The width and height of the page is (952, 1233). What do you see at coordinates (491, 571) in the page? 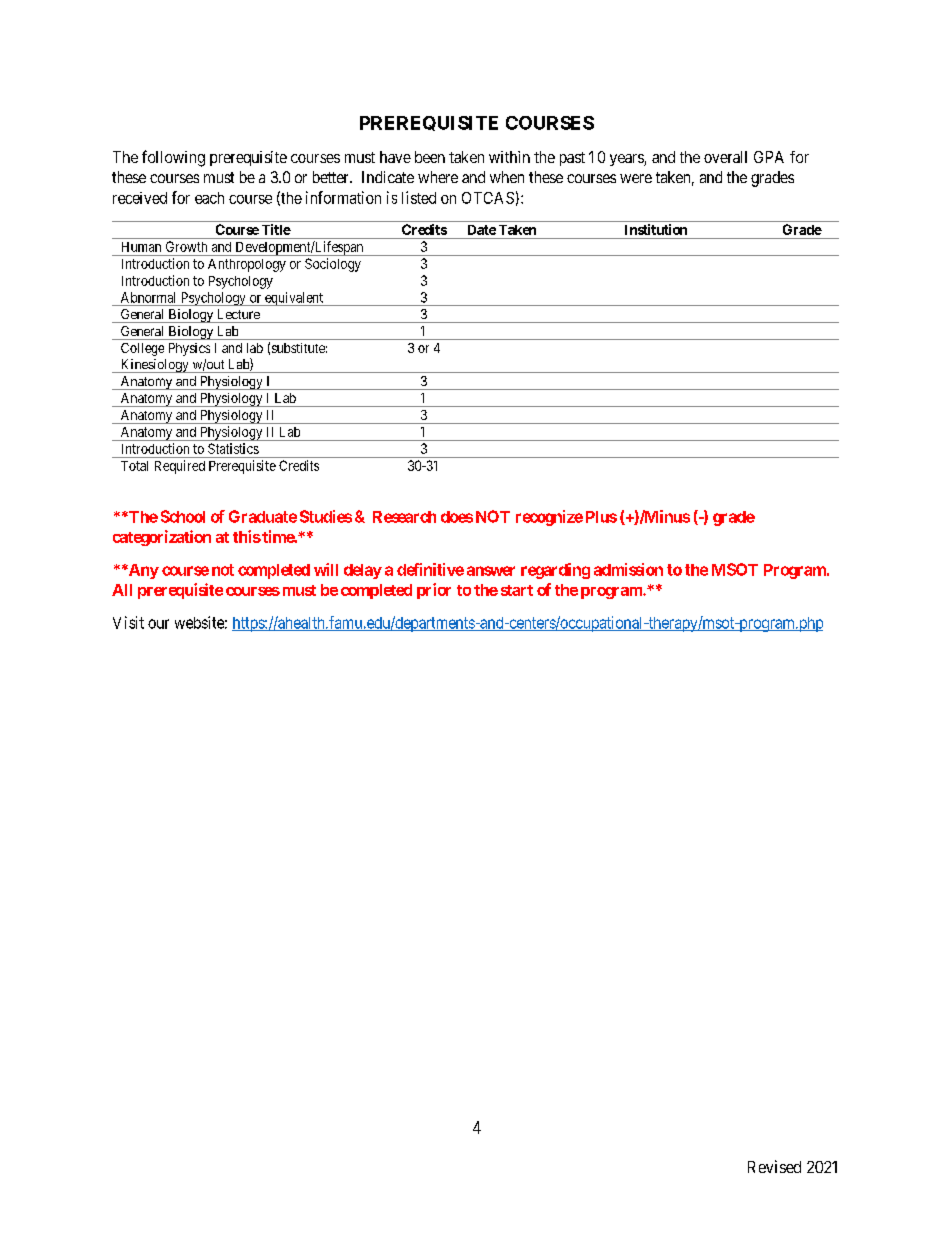
I see `answer` at bounding box center [491, 571].
